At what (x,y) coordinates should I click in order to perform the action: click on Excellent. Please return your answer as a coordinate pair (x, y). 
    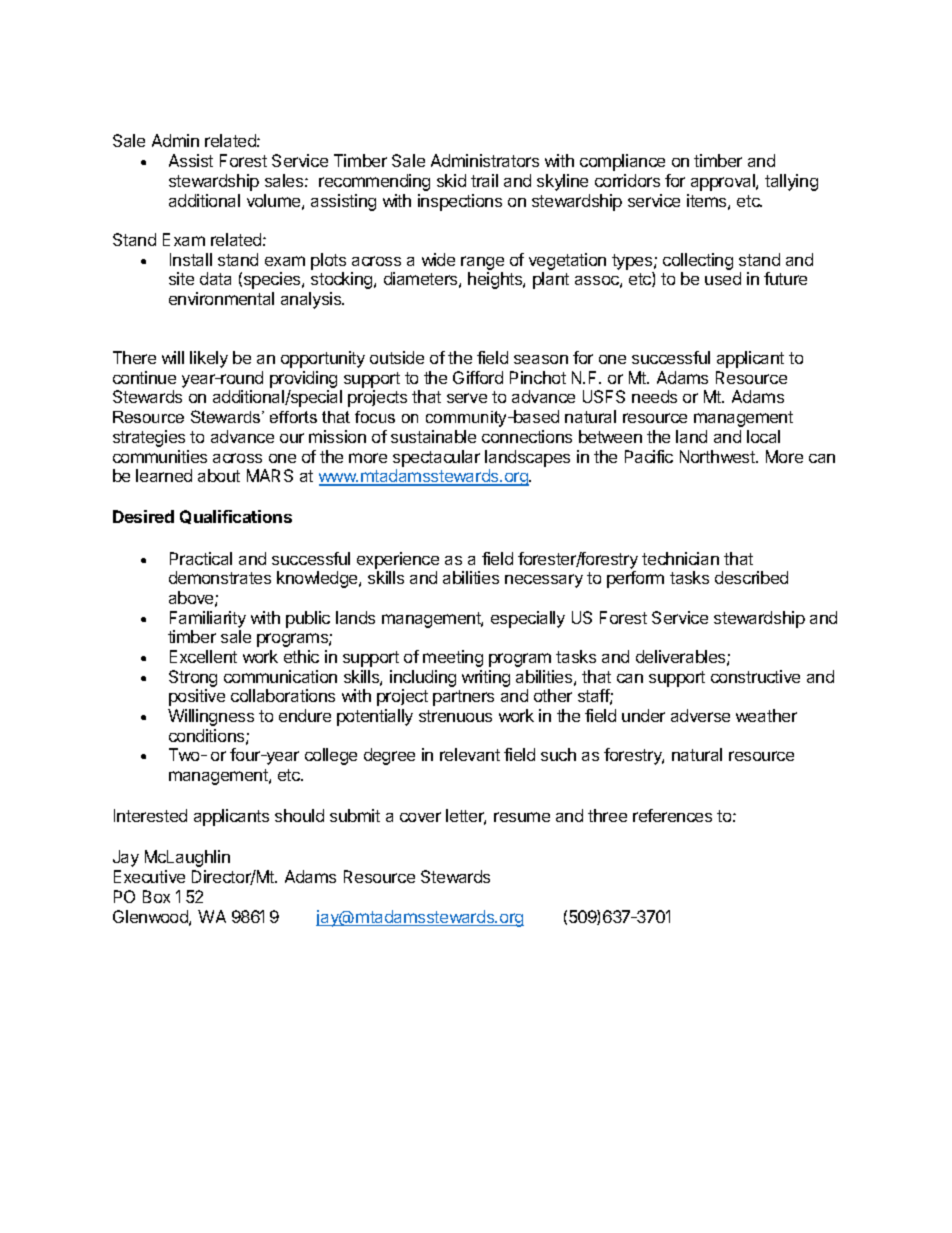
    Looking at the image, I should click on (203, 656).
